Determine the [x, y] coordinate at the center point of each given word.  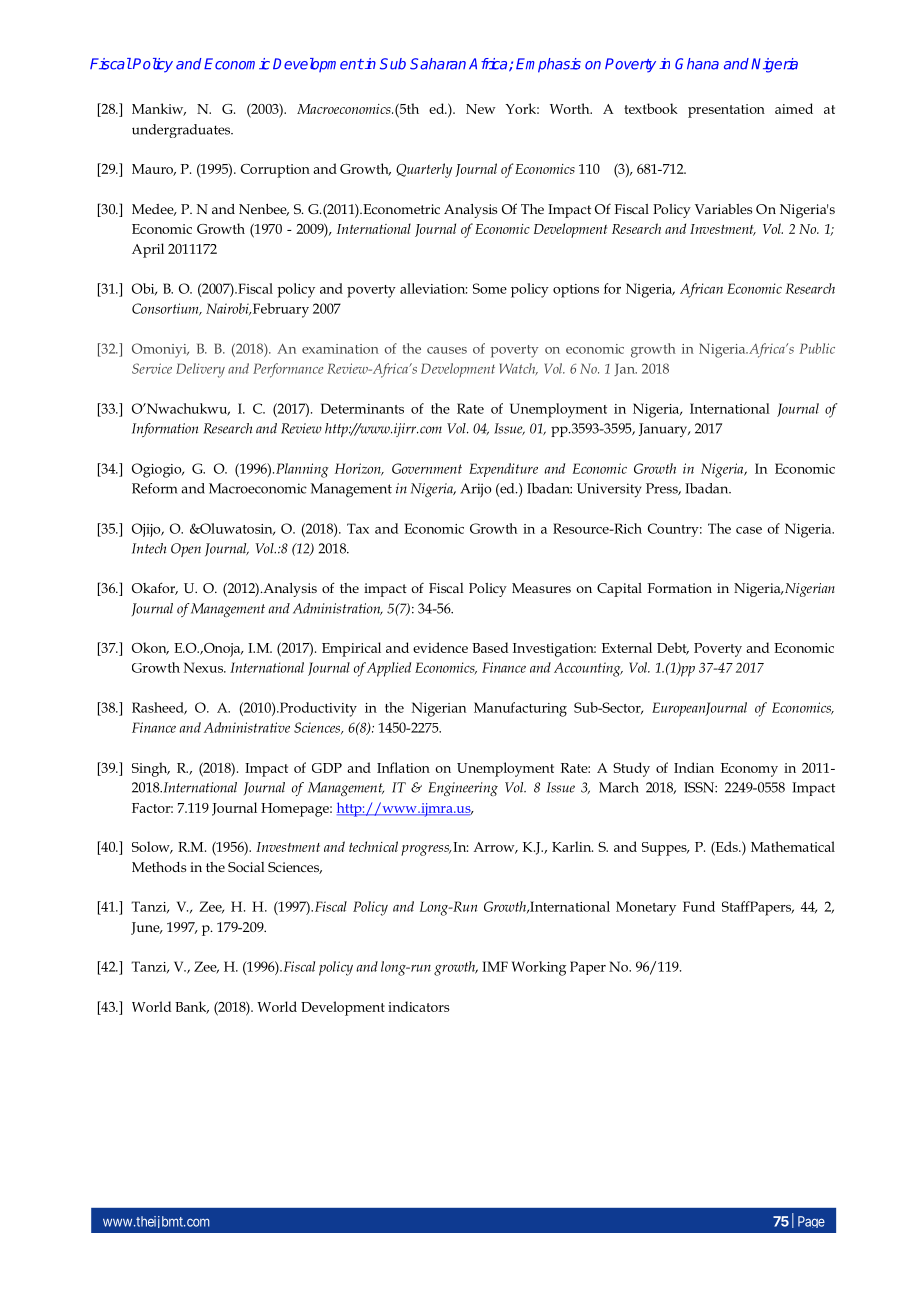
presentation [726, 111]
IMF [495, 966]
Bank [192, 1007]
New [481, 109]
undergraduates [182, 131]
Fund [699, 906]
